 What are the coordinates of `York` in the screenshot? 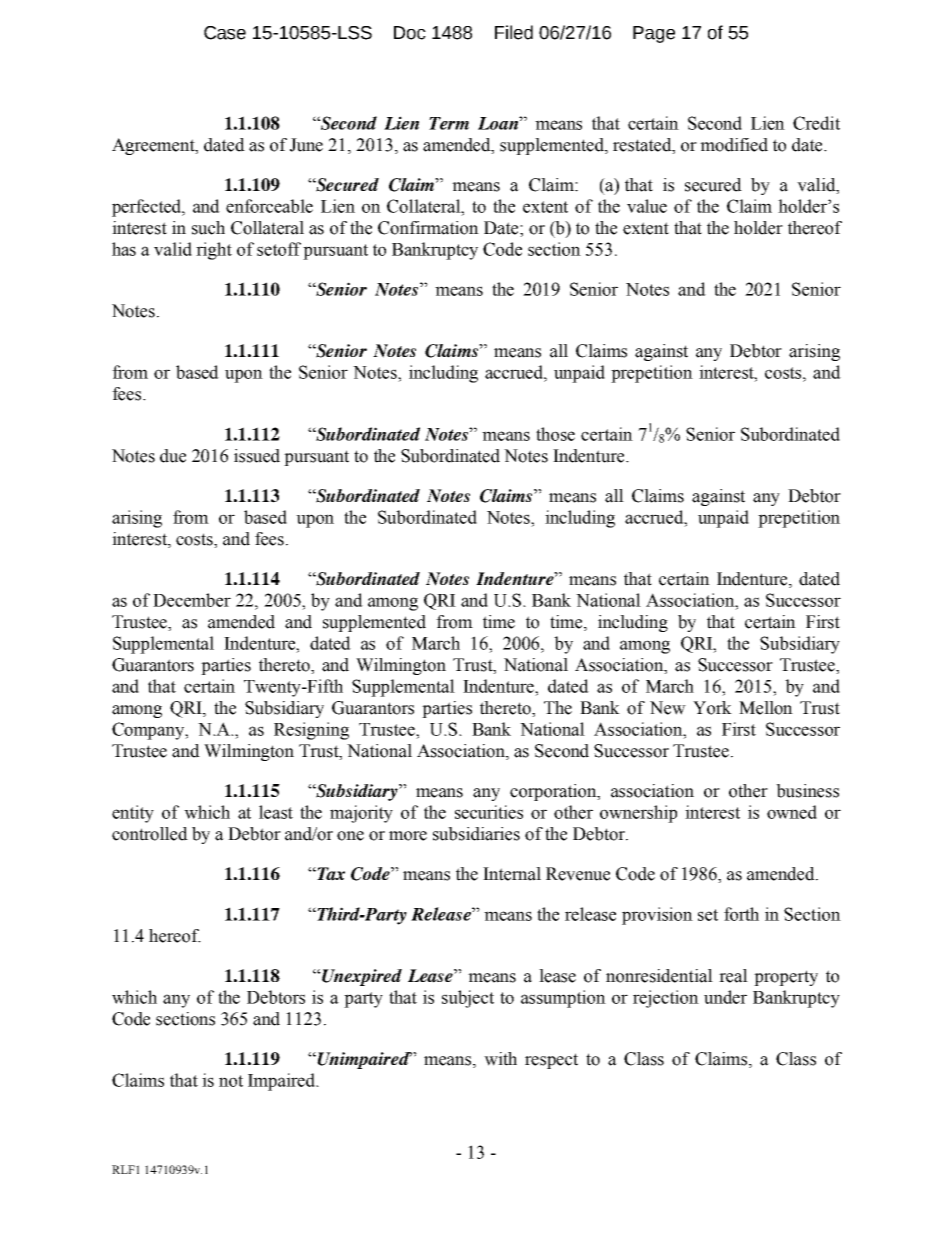 It's located at (712, 708).
